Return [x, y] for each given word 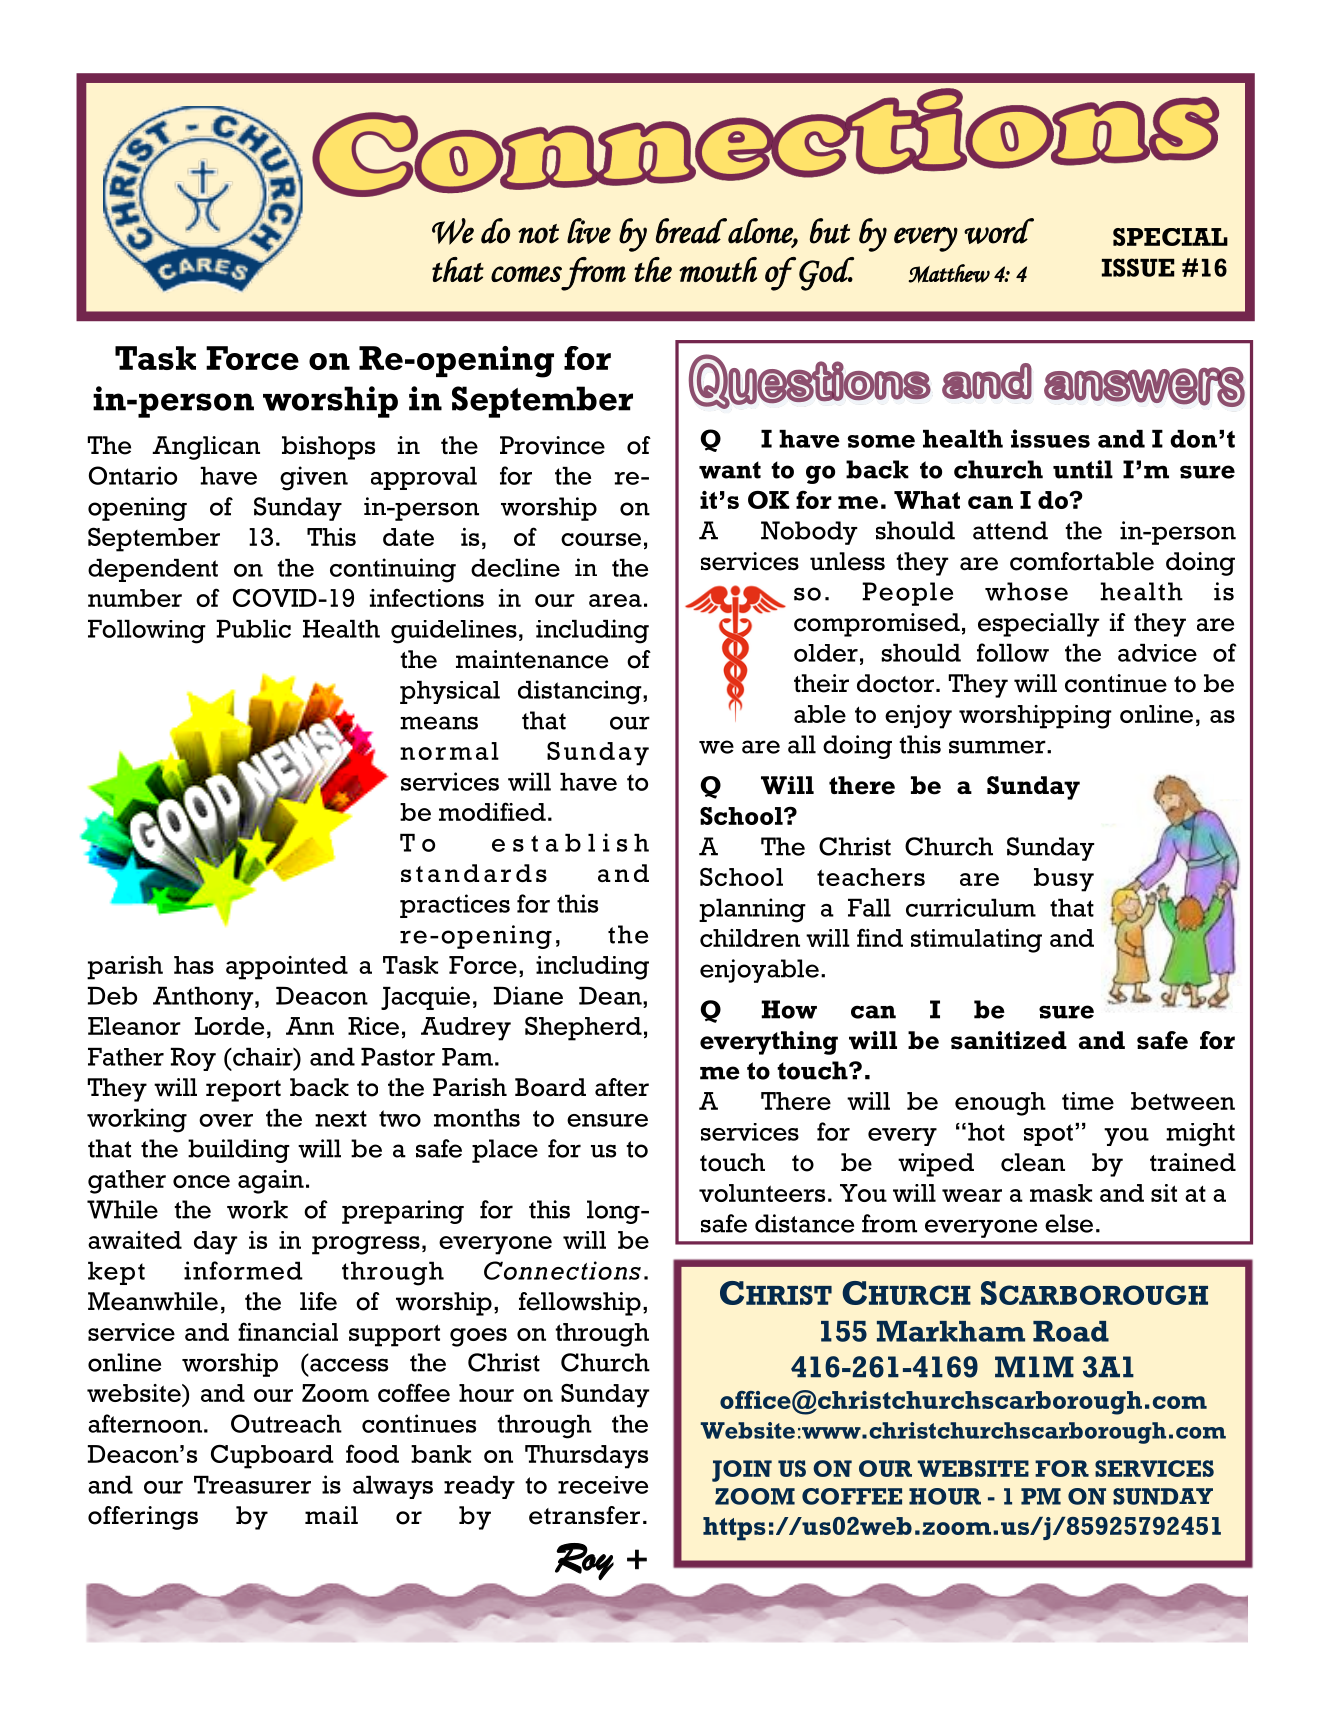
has [194, 965]
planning [752, 910]
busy [1064, 880]
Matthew [949, 273]
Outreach [286, 1423]
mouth [718, 269]
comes [526, 274]
